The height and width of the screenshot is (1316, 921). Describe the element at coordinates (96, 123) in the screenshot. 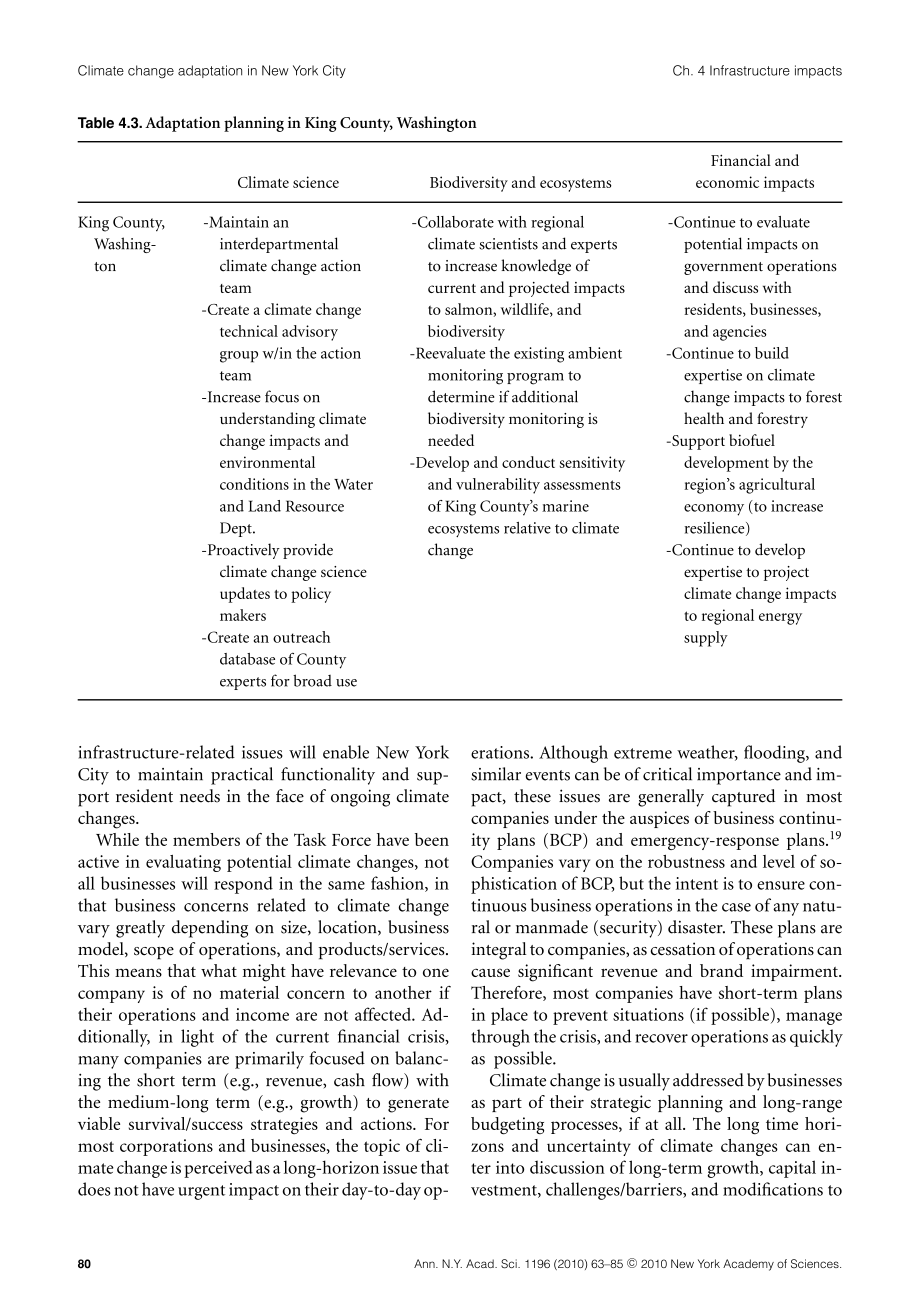

I see `Table` at that location.
